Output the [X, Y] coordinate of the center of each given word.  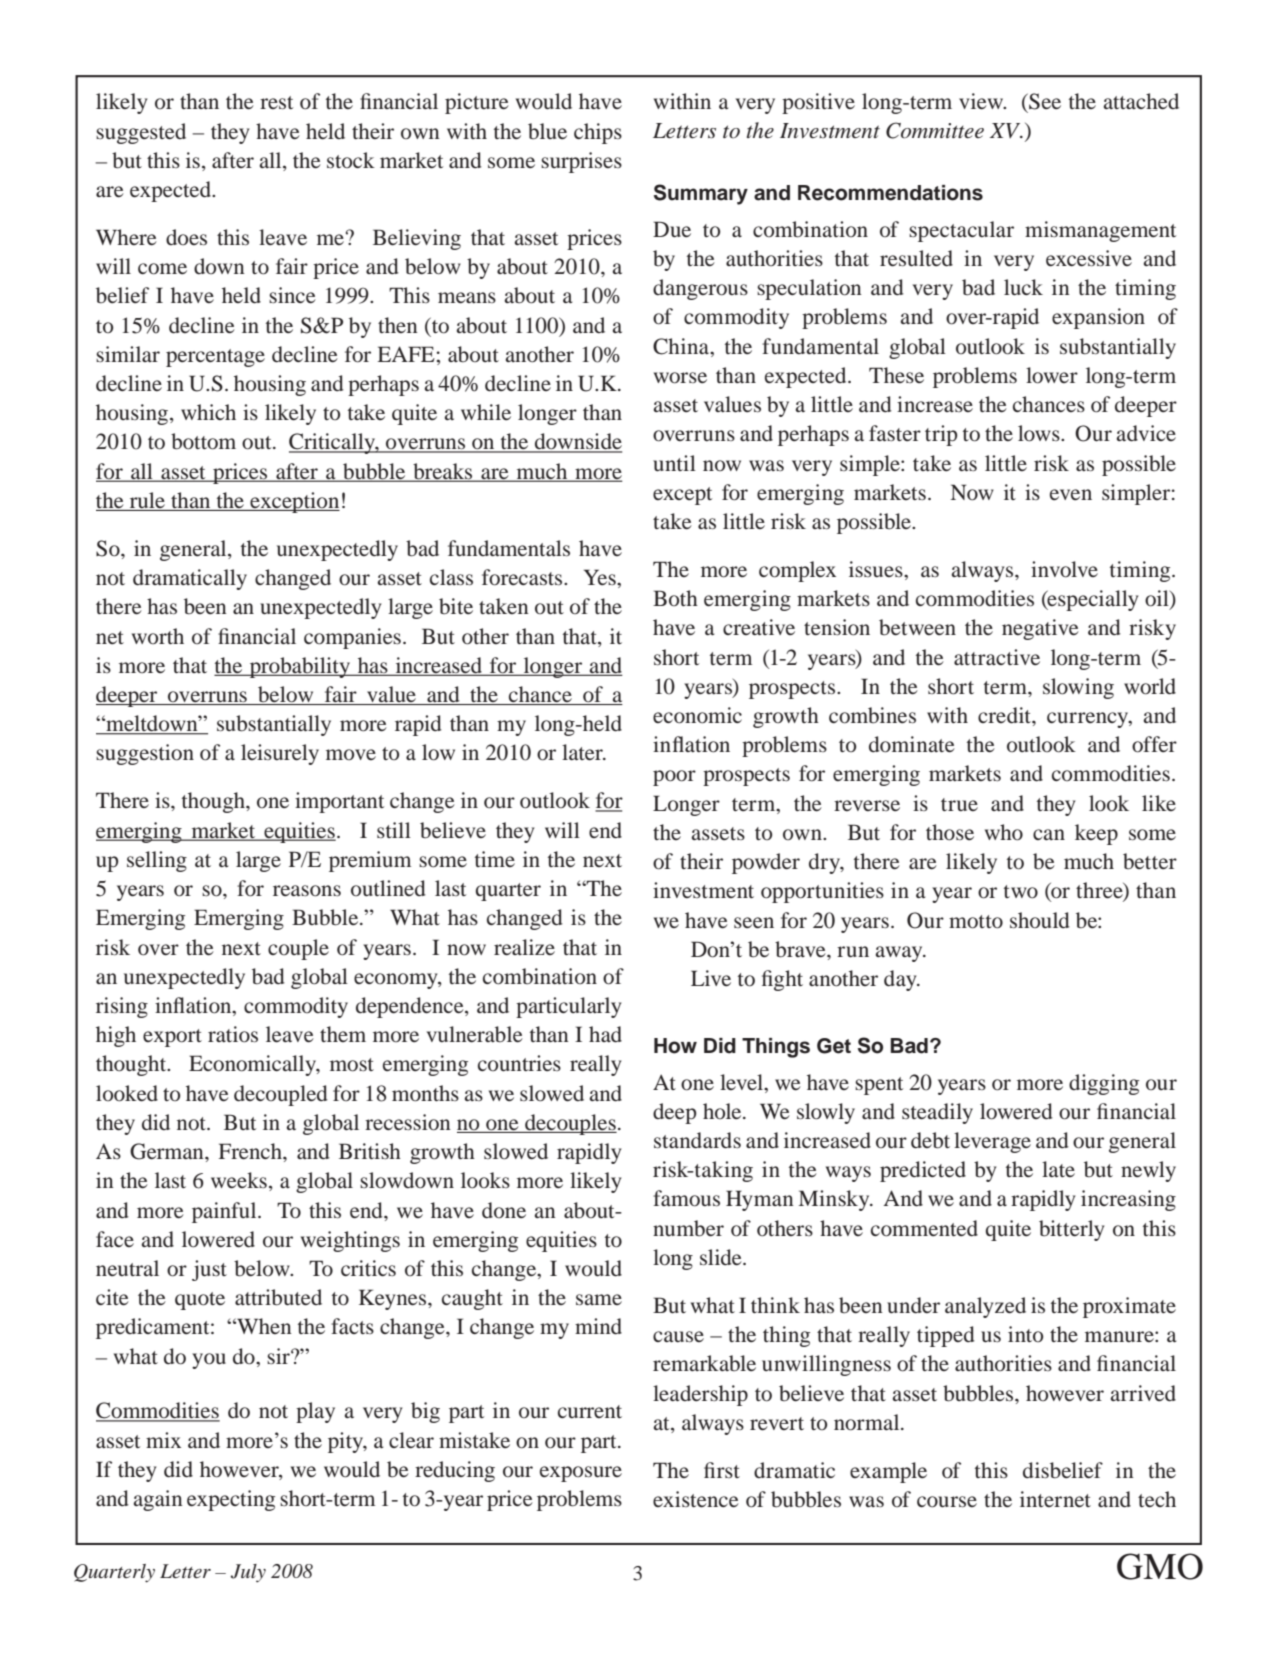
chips [598, 133]
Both [675, 598]
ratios [233, 1034]
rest [276, 102]
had [605, 1034]
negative [1040, 629]
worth [158, 636]
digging [1104, 1084]
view [982, 101]
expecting [231, 1500]
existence [696, 1499]
